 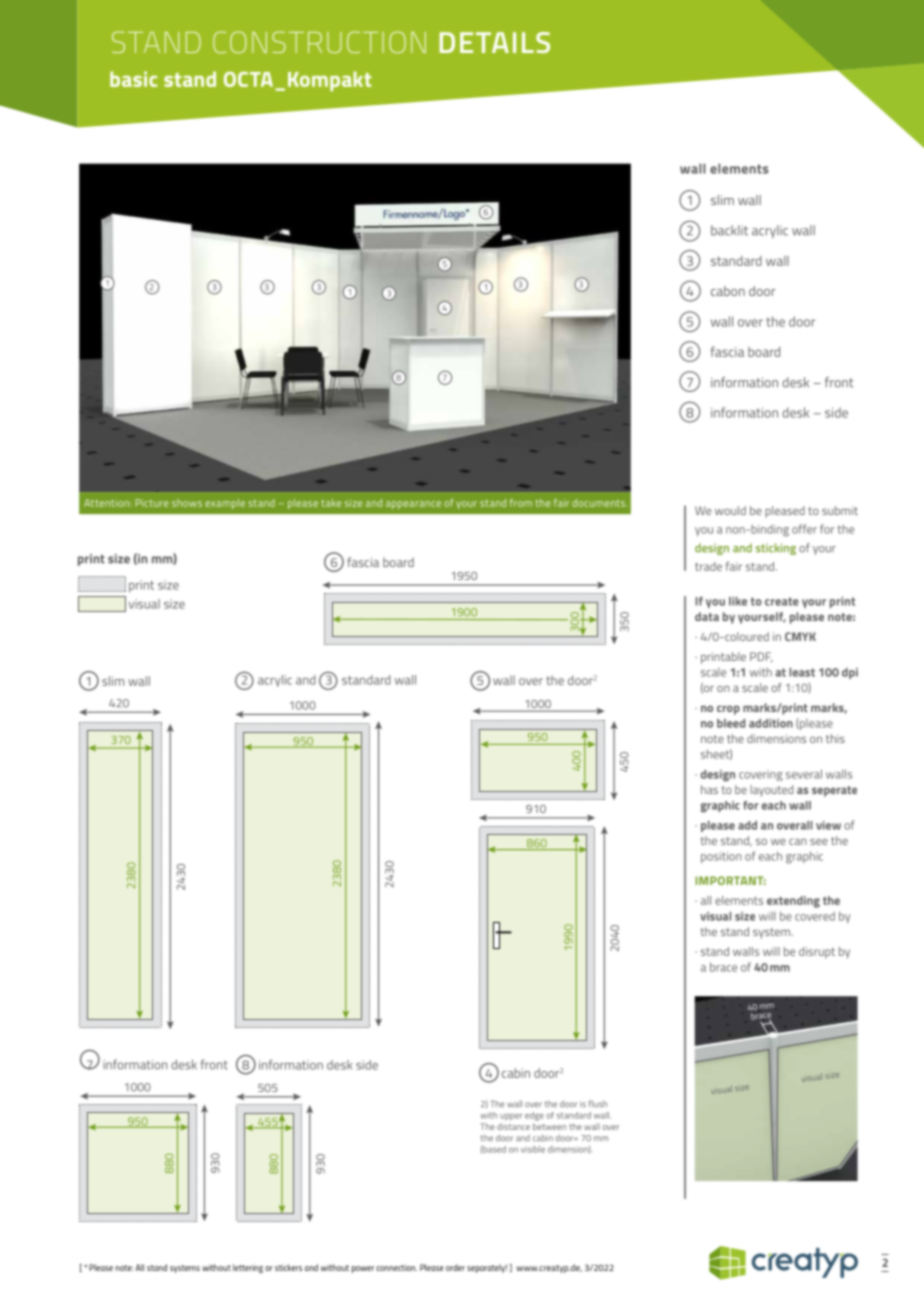 What do you see at coordinates (495, 42) in the page?
I see `DETAILS` at bounding box center [495, 42].
